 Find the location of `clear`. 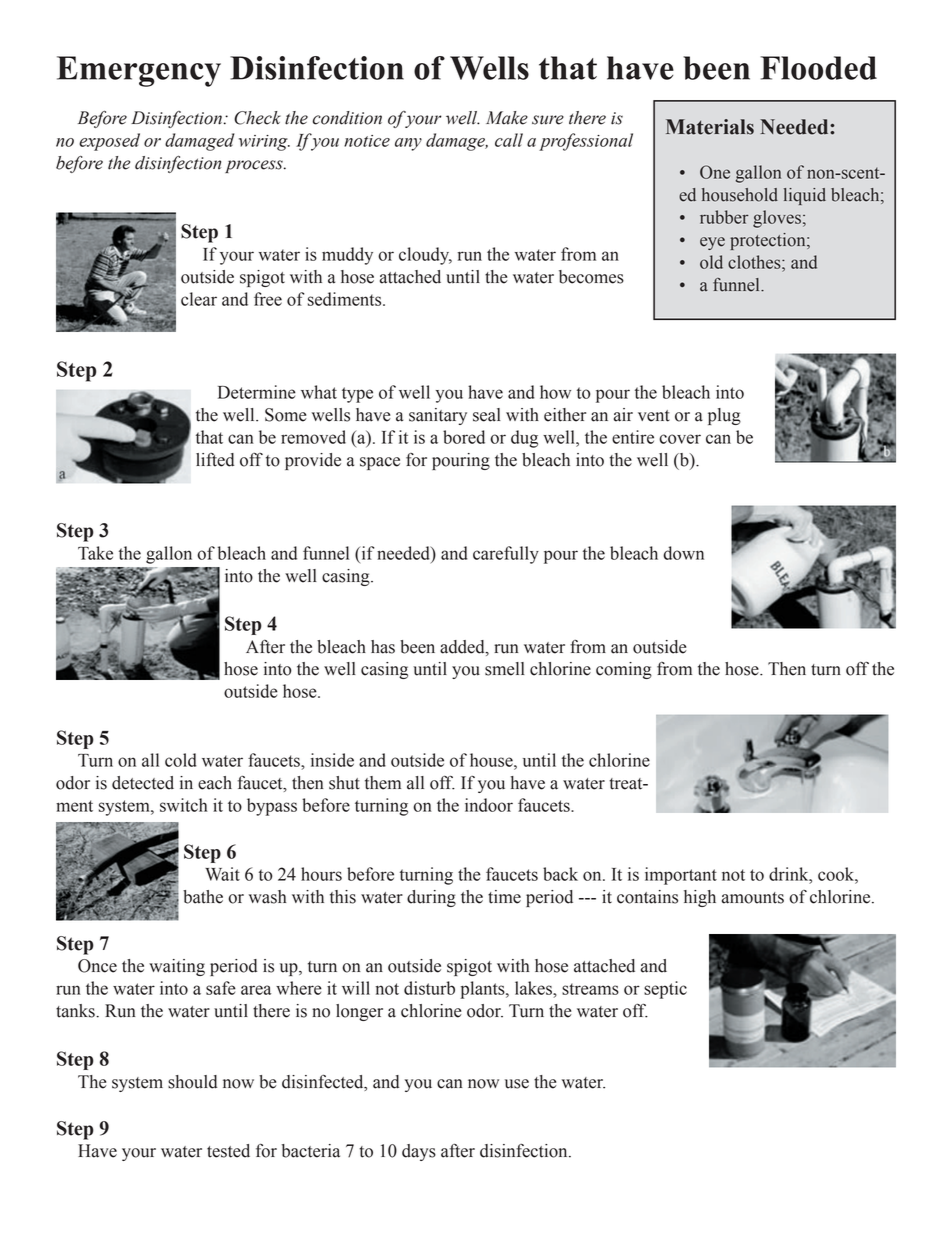

clear is located at coordinates (199, 299).
